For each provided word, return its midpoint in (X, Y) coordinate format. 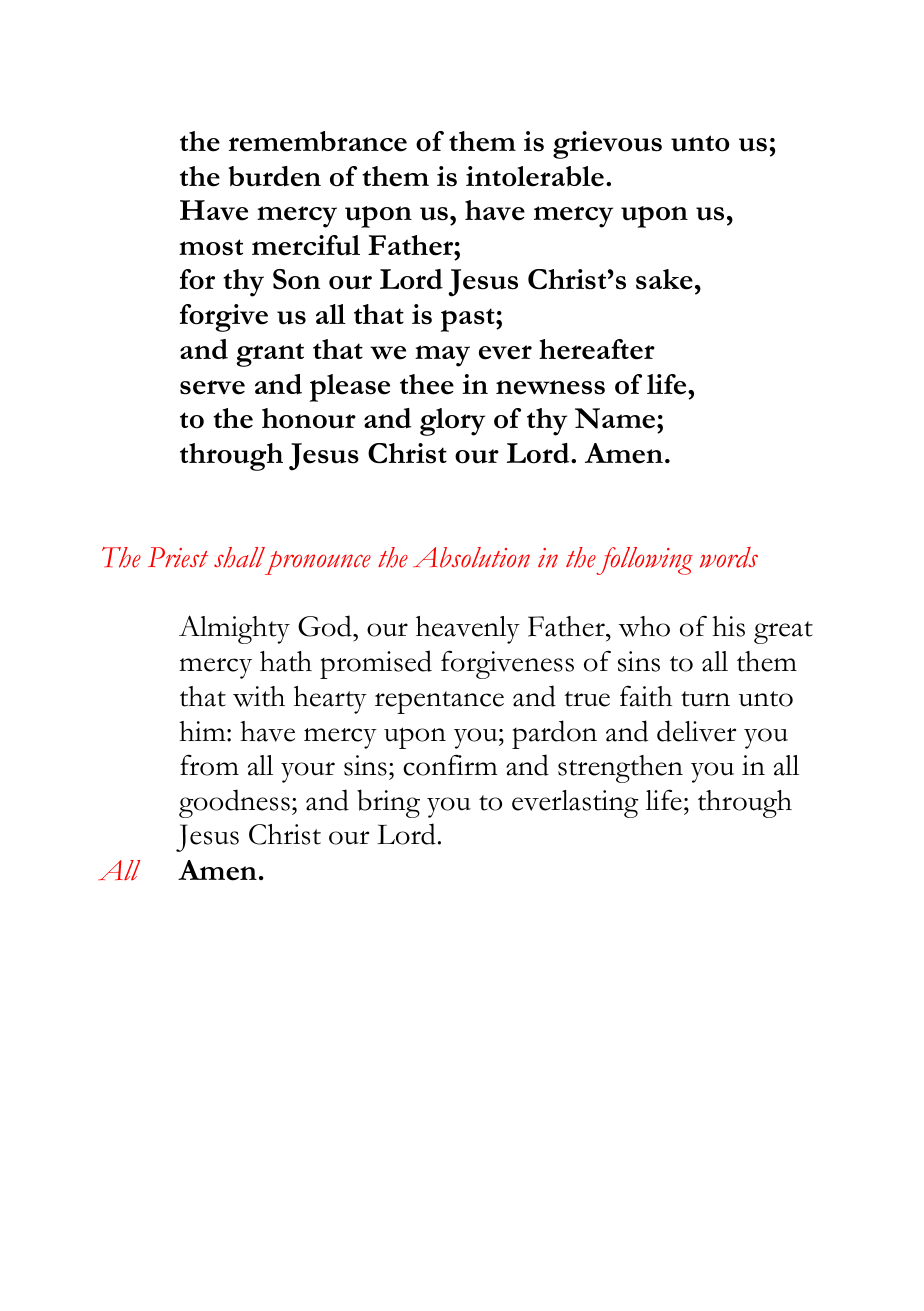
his (728, 626)
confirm (450, 765)
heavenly (468, 630)
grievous (607, 145)
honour (309, 418)
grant (270, 355)
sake (664, 279)
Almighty (234, 629)
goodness (234, 803)
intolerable (535, 176)
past (469, 320)
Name (616, 418)
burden (275, 176)
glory (452, 422)
